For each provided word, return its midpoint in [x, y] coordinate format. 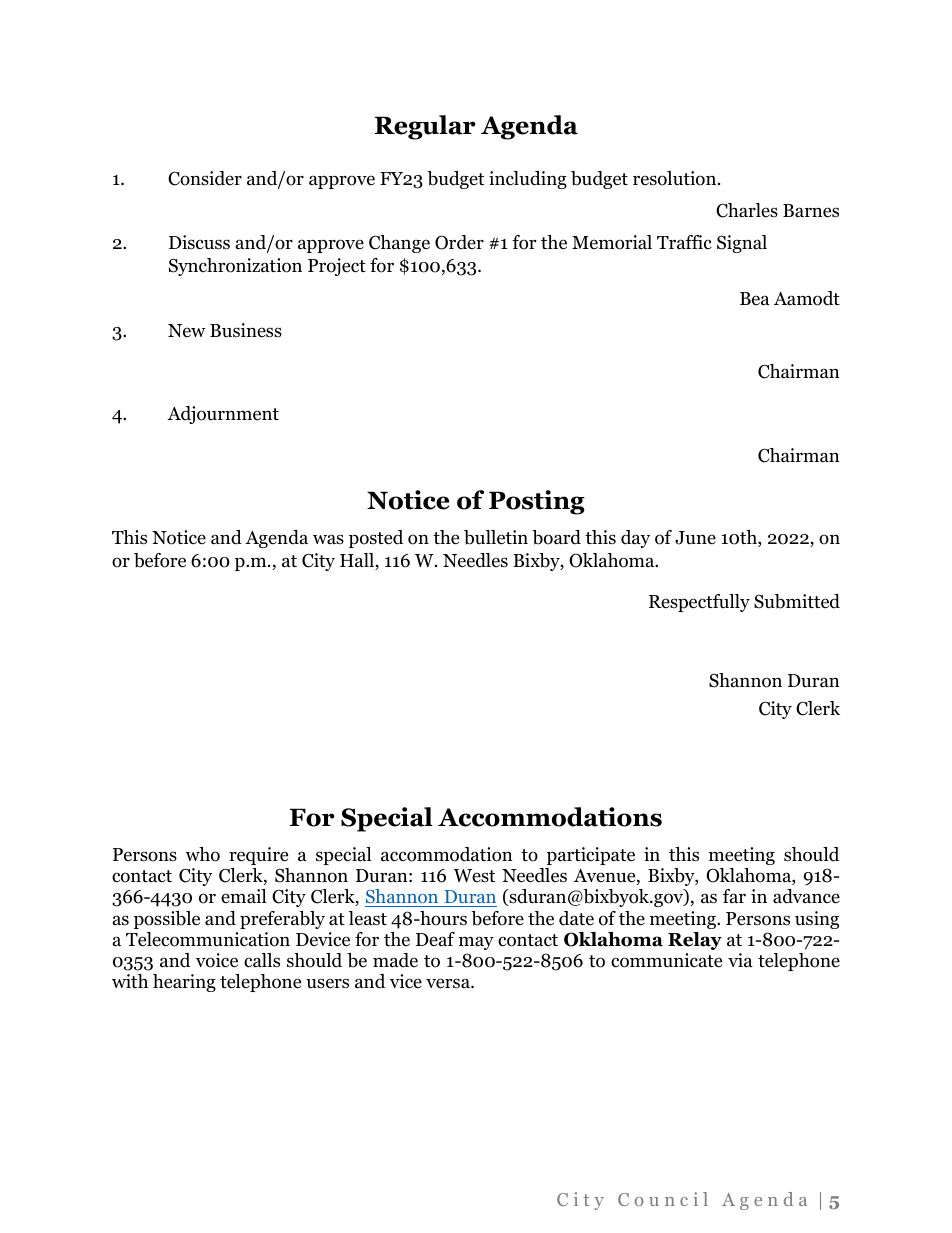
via [740, 960]
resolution [676, 178]
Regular [425, 127]
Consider [205, 178]
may [476, 943]
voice [217, 960]
